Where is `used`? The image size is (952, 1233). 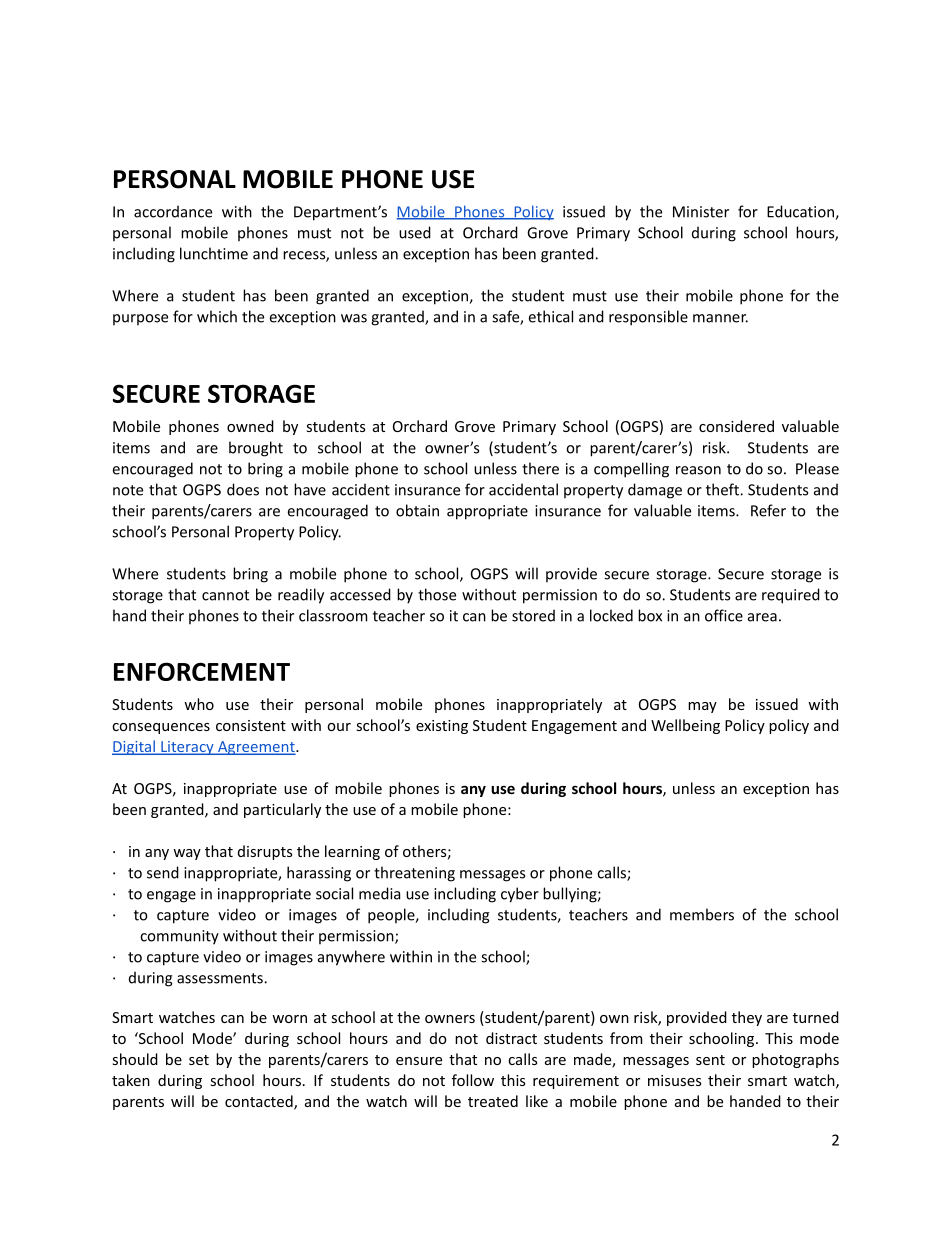 used is located at coordinates (415, 232).
